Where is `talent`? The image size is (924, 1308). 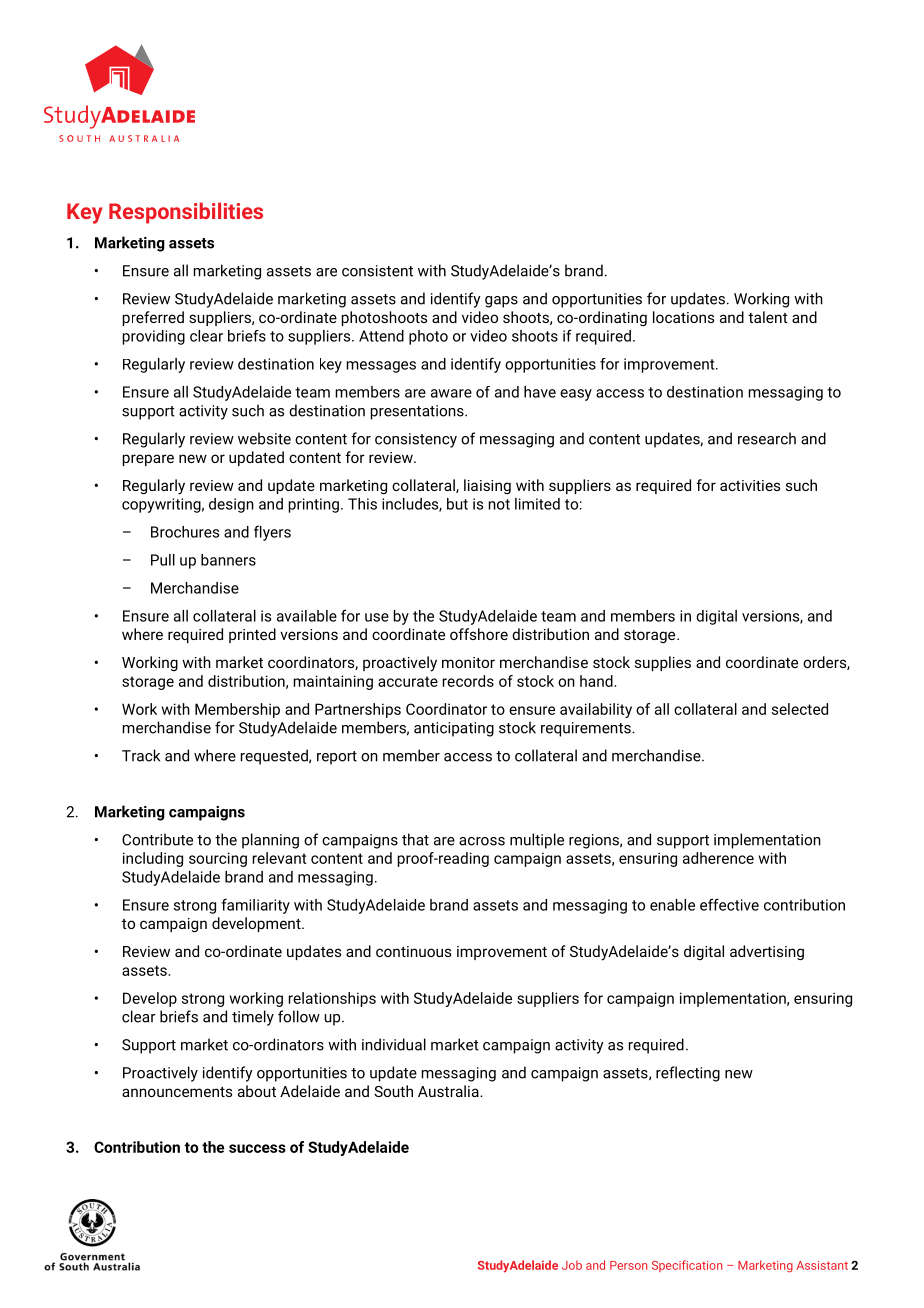
talent is located at coordinates (768, 317).
